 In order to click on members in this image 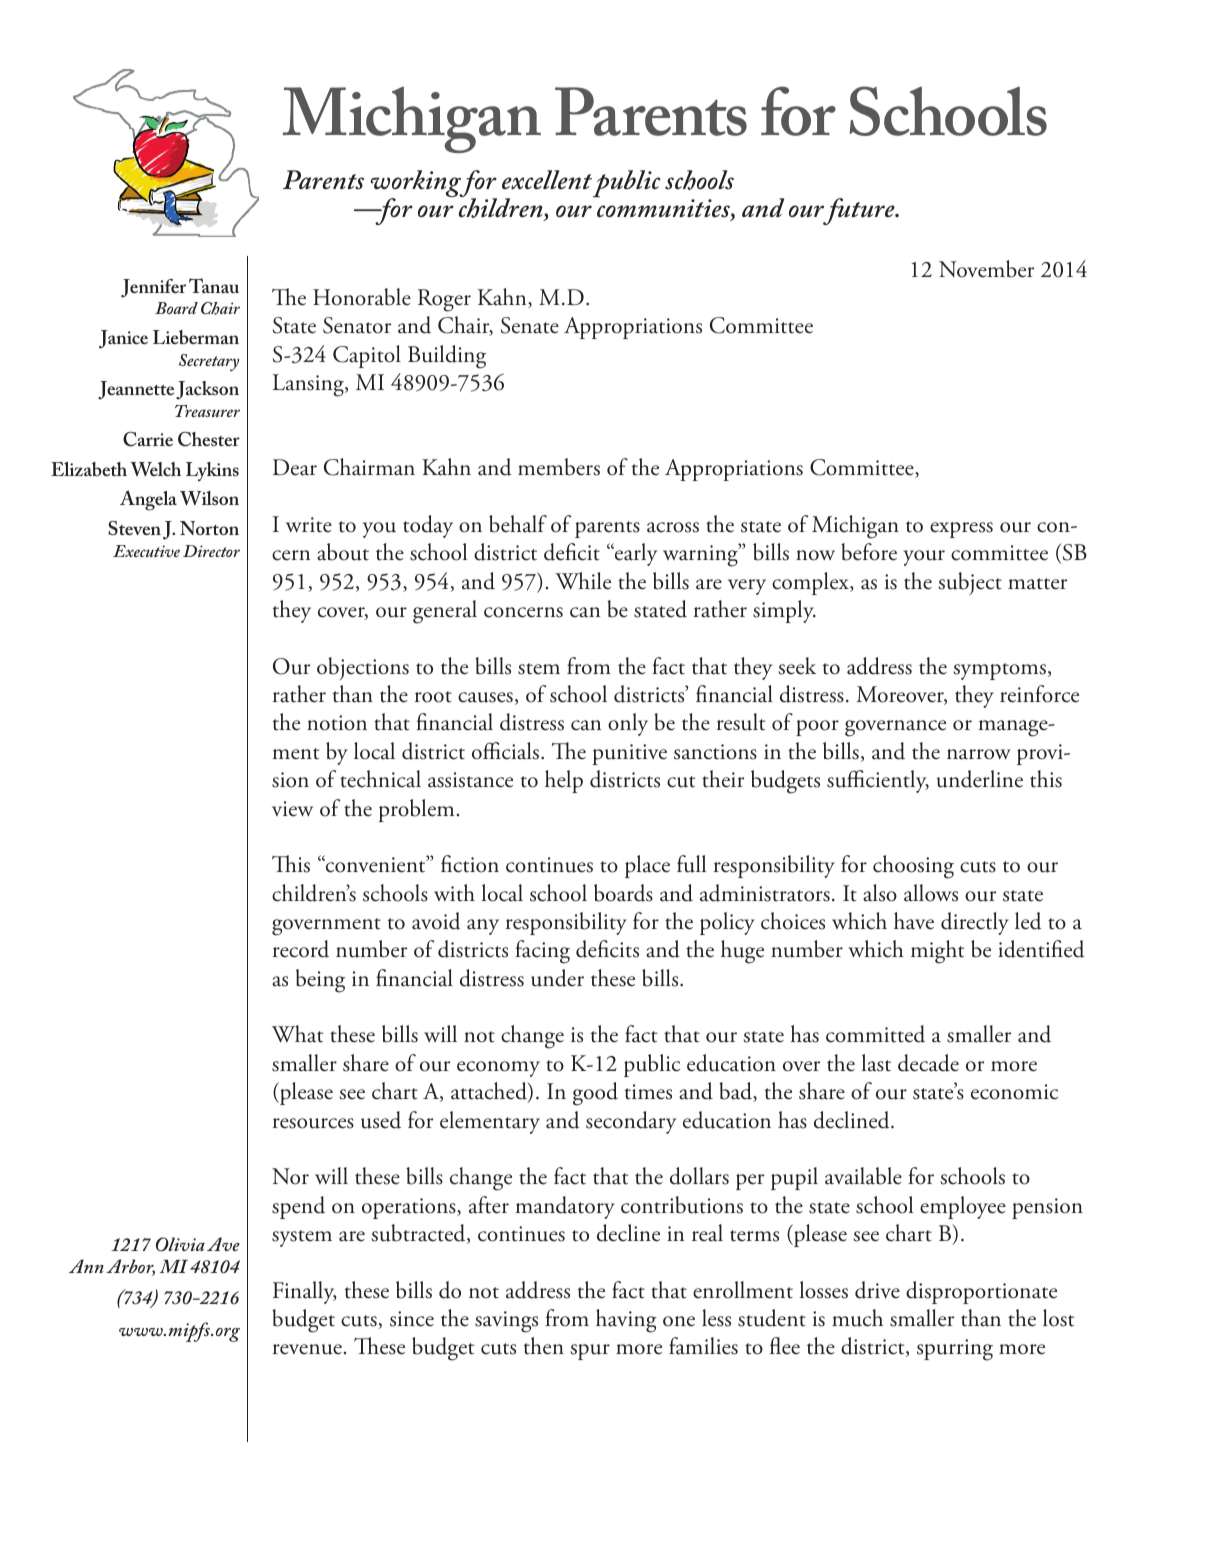, I will do `click(559, 467)`.
